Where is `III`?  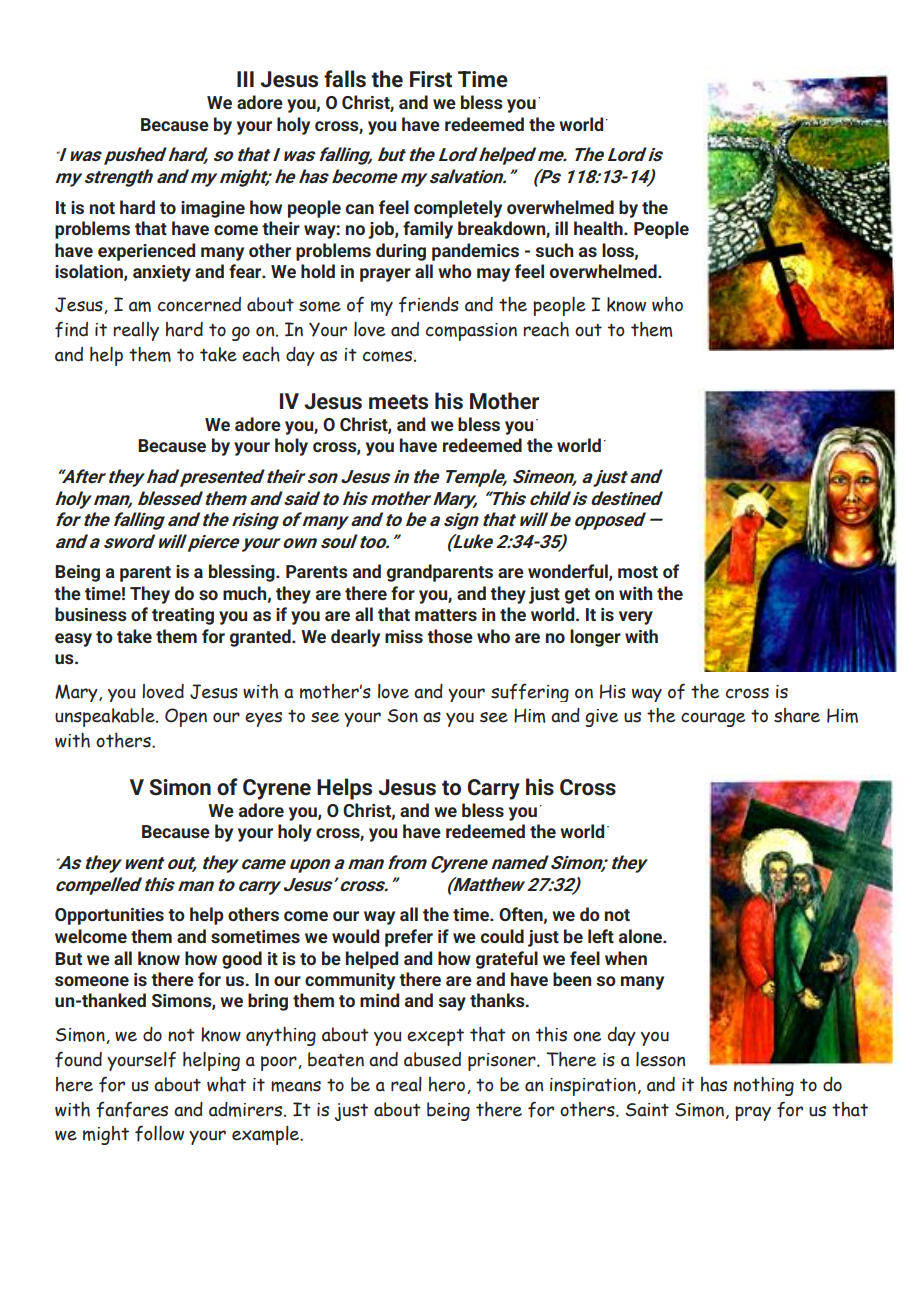
III is located at coordinates (245, 79).
